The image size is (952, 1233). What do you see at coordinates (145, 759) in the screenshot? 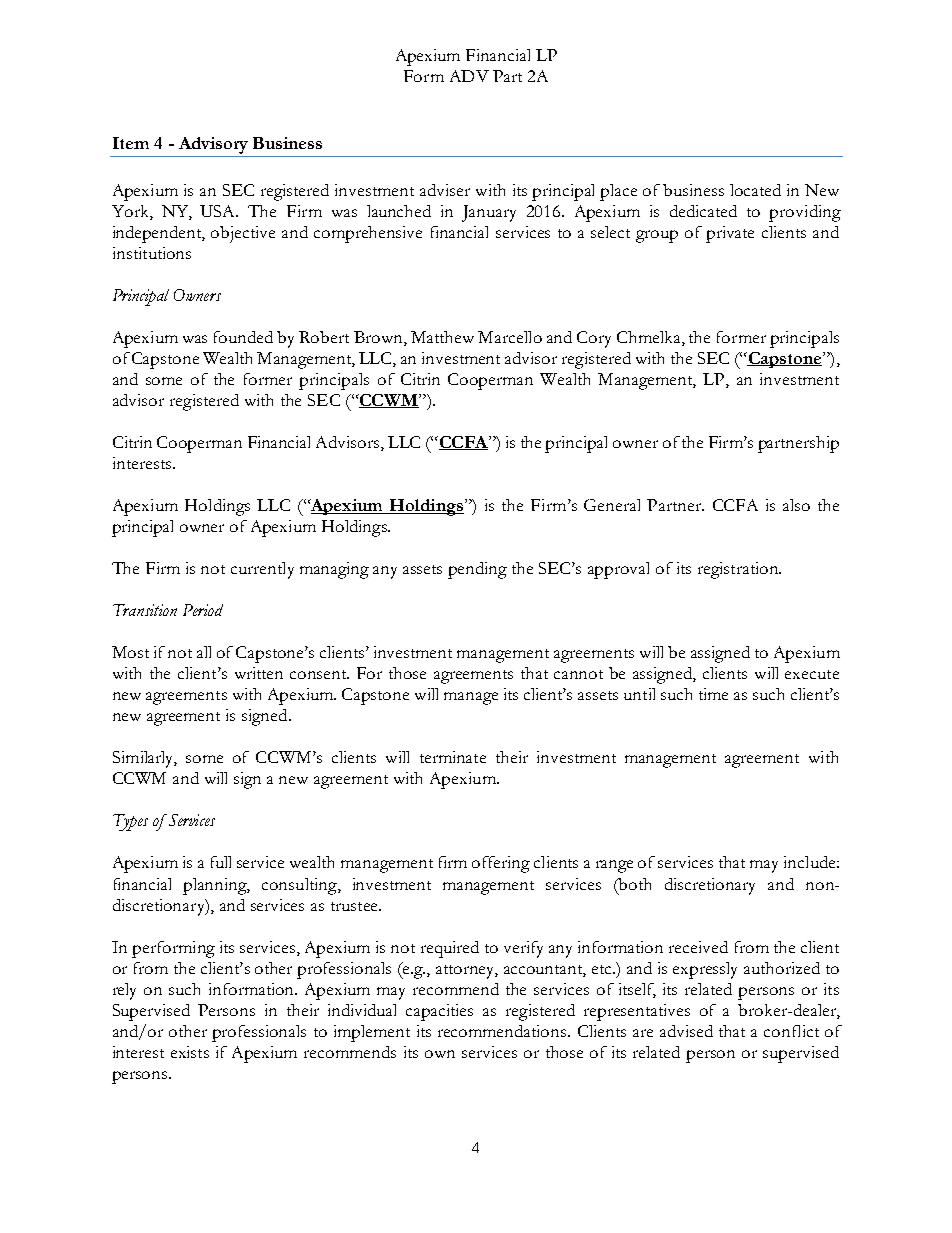
I see `Similarly` at bounding box center [145, 759].
